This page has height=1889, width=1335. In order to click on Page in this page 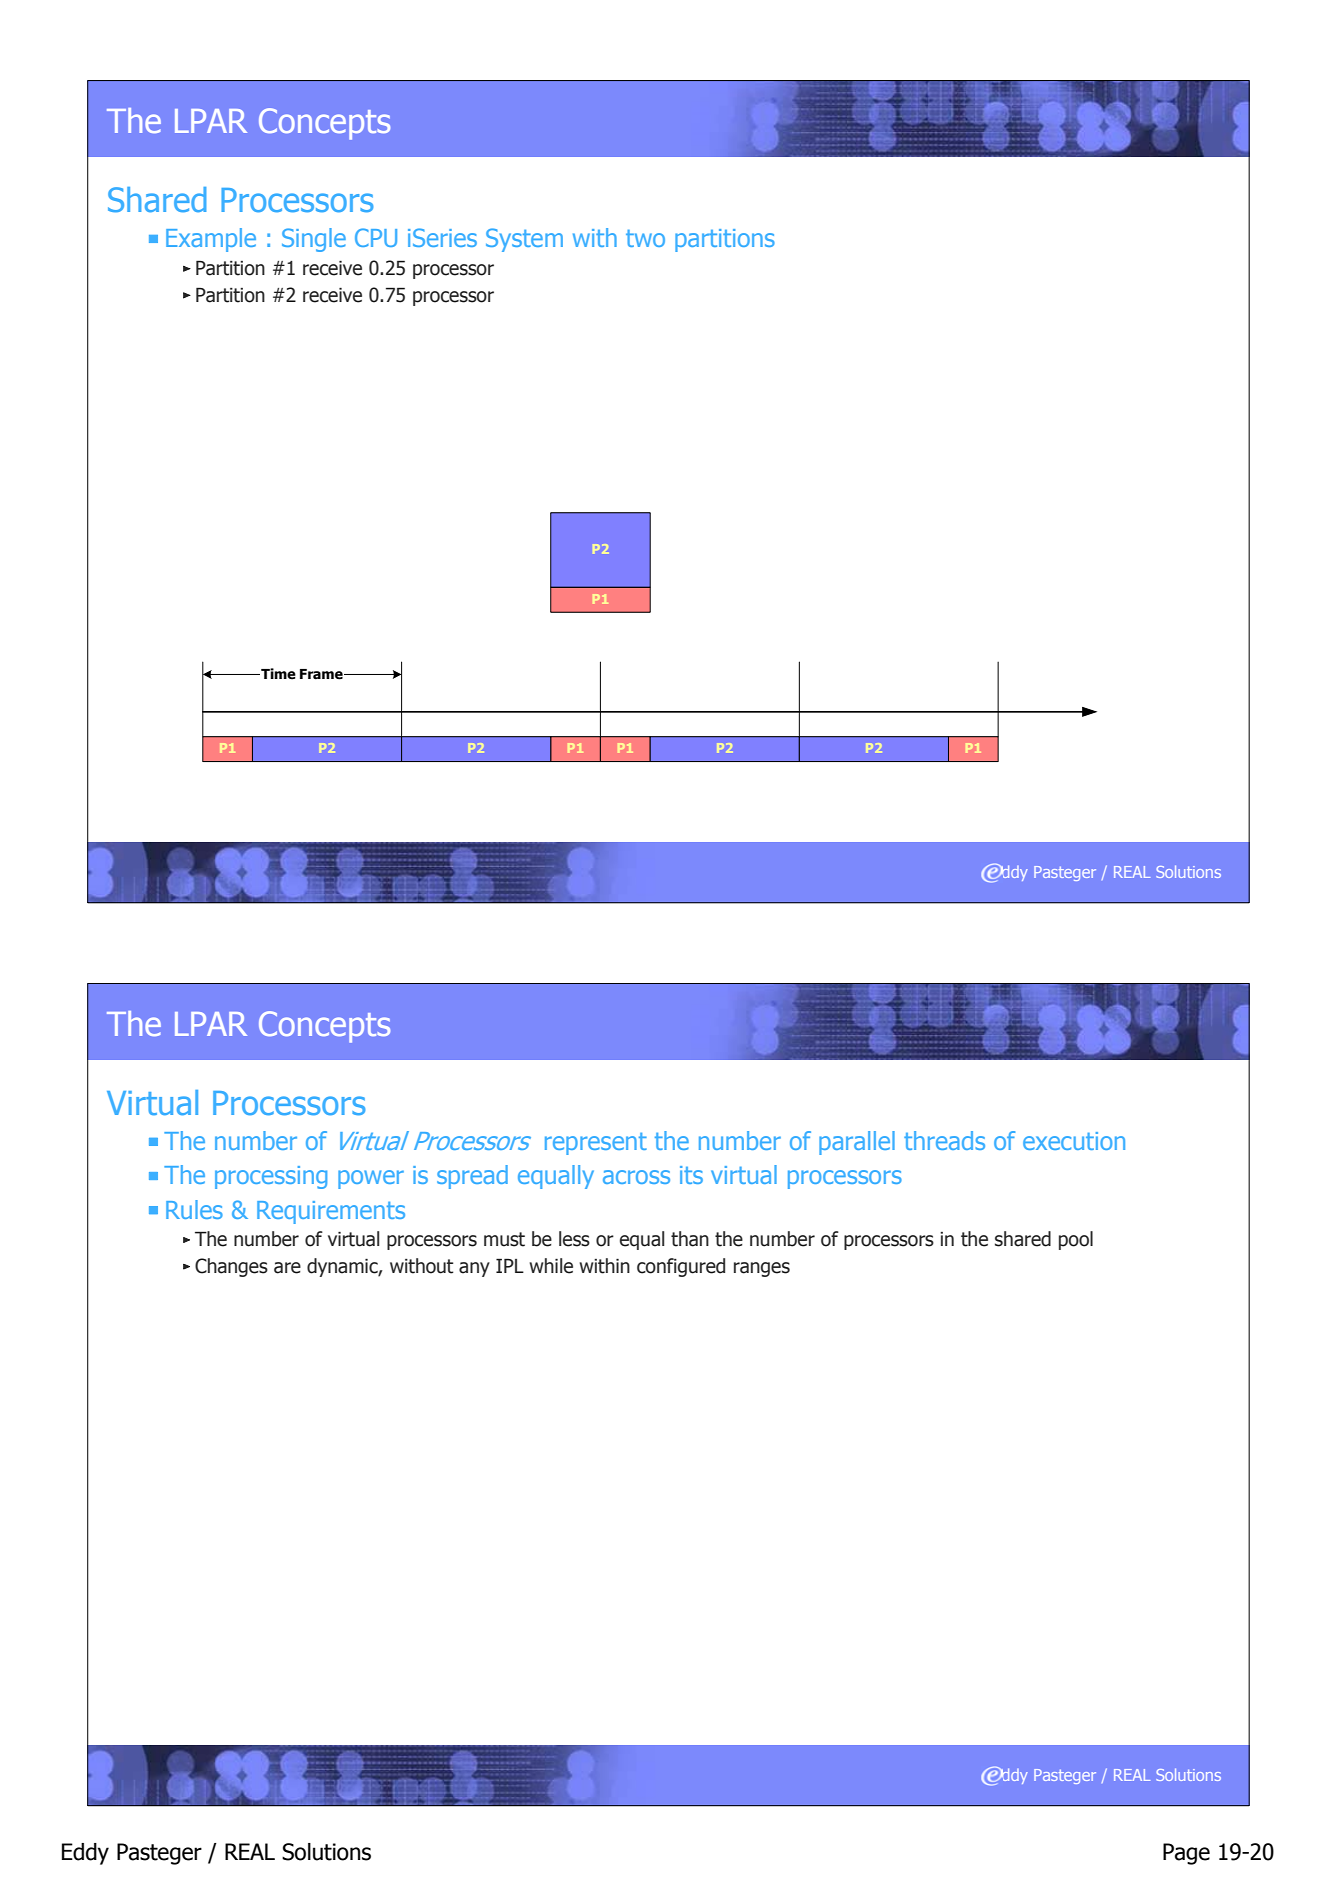, I will do `click(1186, 1854)`.
